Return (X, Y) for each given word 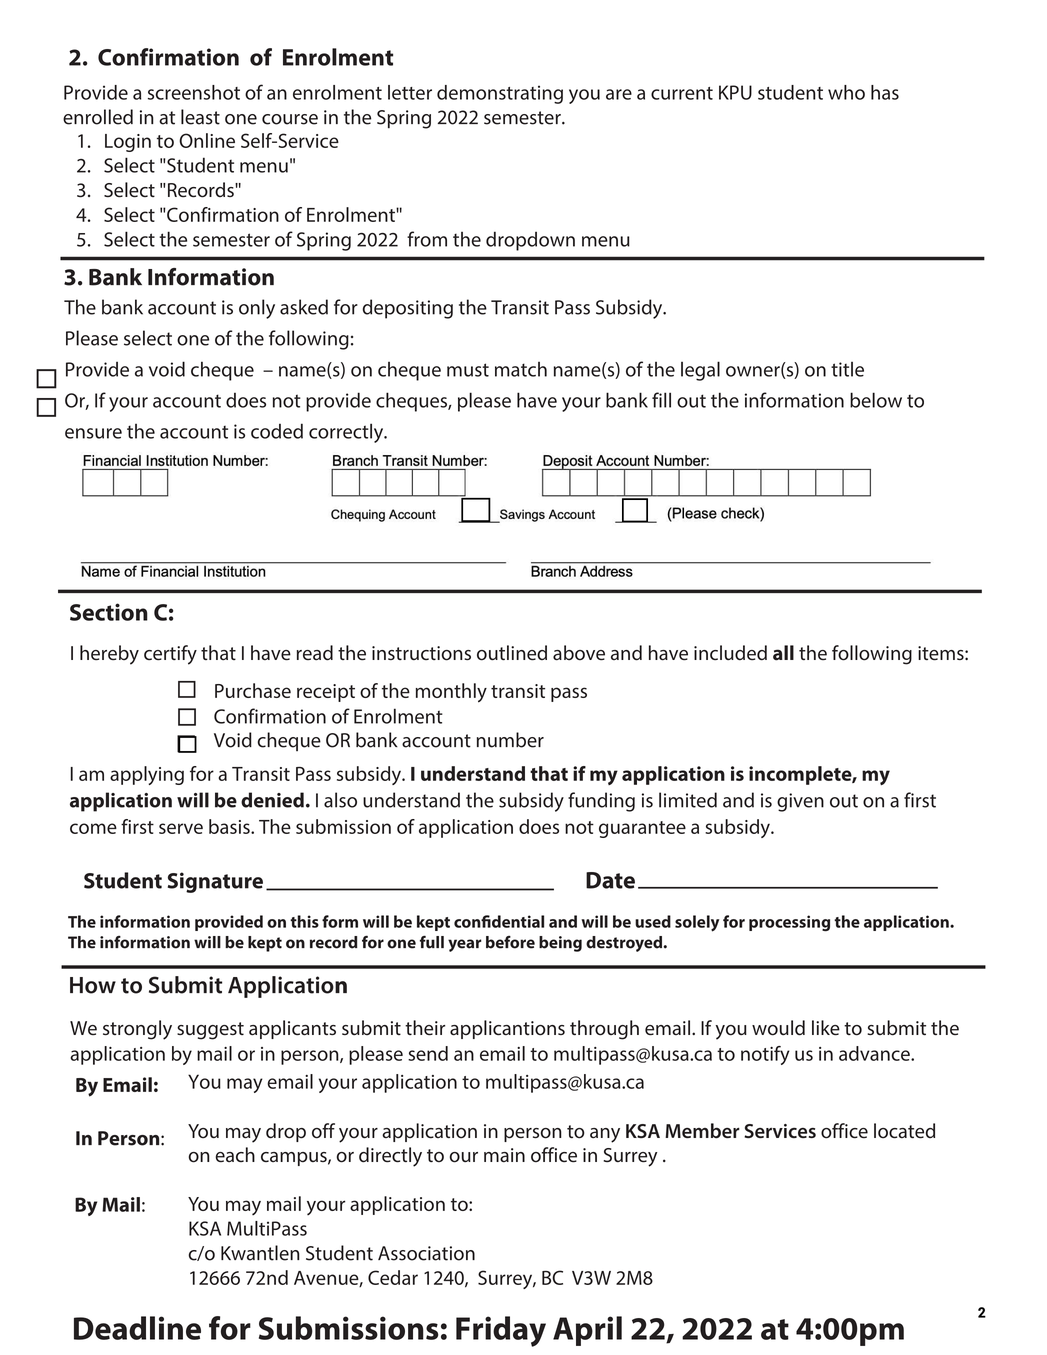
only (257, 309)
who (846, 92)
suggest (210, 1031)
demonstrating (500, 94)
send (428, 1053)
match (521, 369)
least (200, 117)
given (800, 802)
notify (765, 1055)
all (783, 653)
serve (181, 828)
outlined (512, 653)
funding (601, 802)
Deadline (137, 1328)
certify (170, 655)
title (847, 369)
